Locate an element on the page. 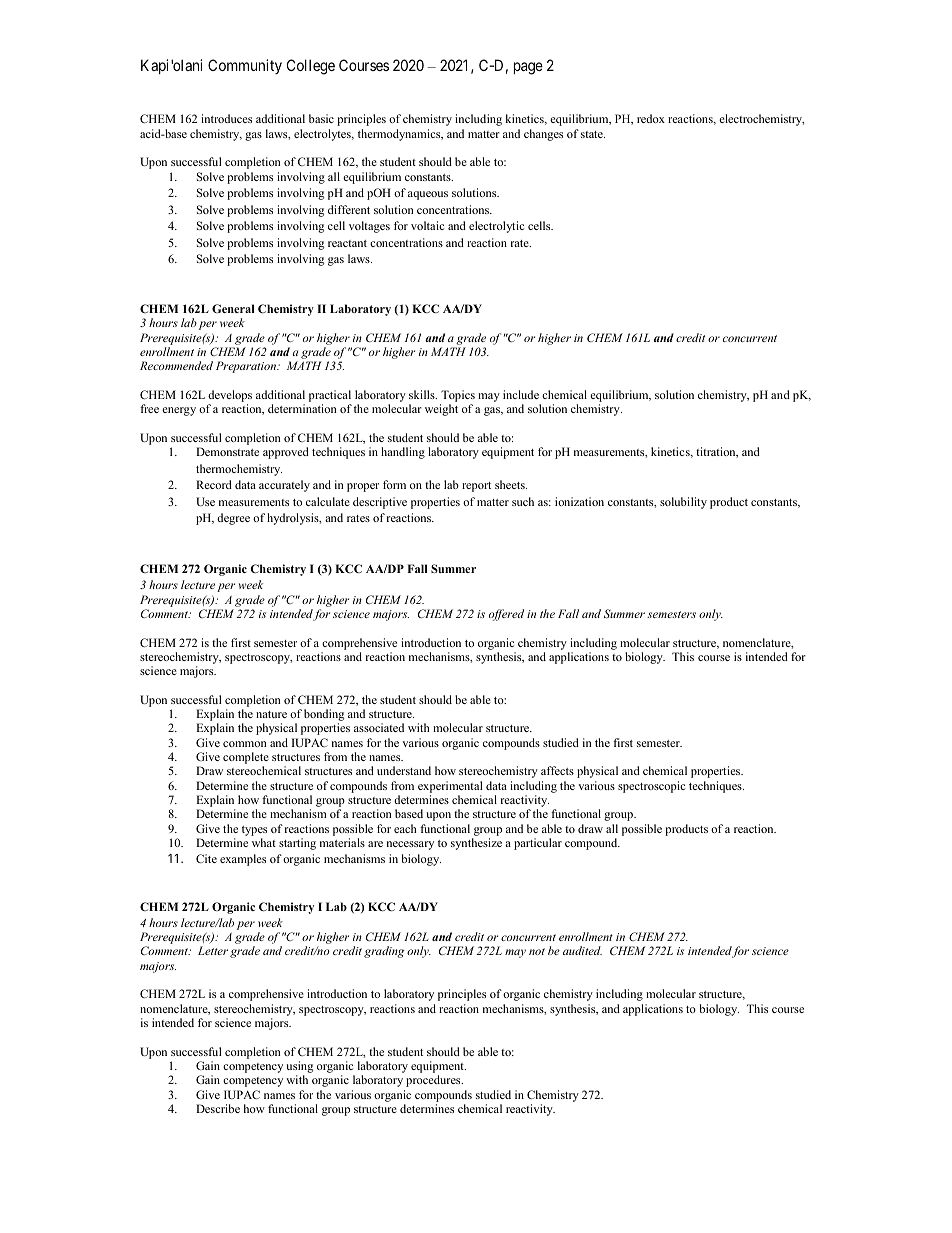 This image has height=1233, width=952. audited is located at coordinates (582, 950).
